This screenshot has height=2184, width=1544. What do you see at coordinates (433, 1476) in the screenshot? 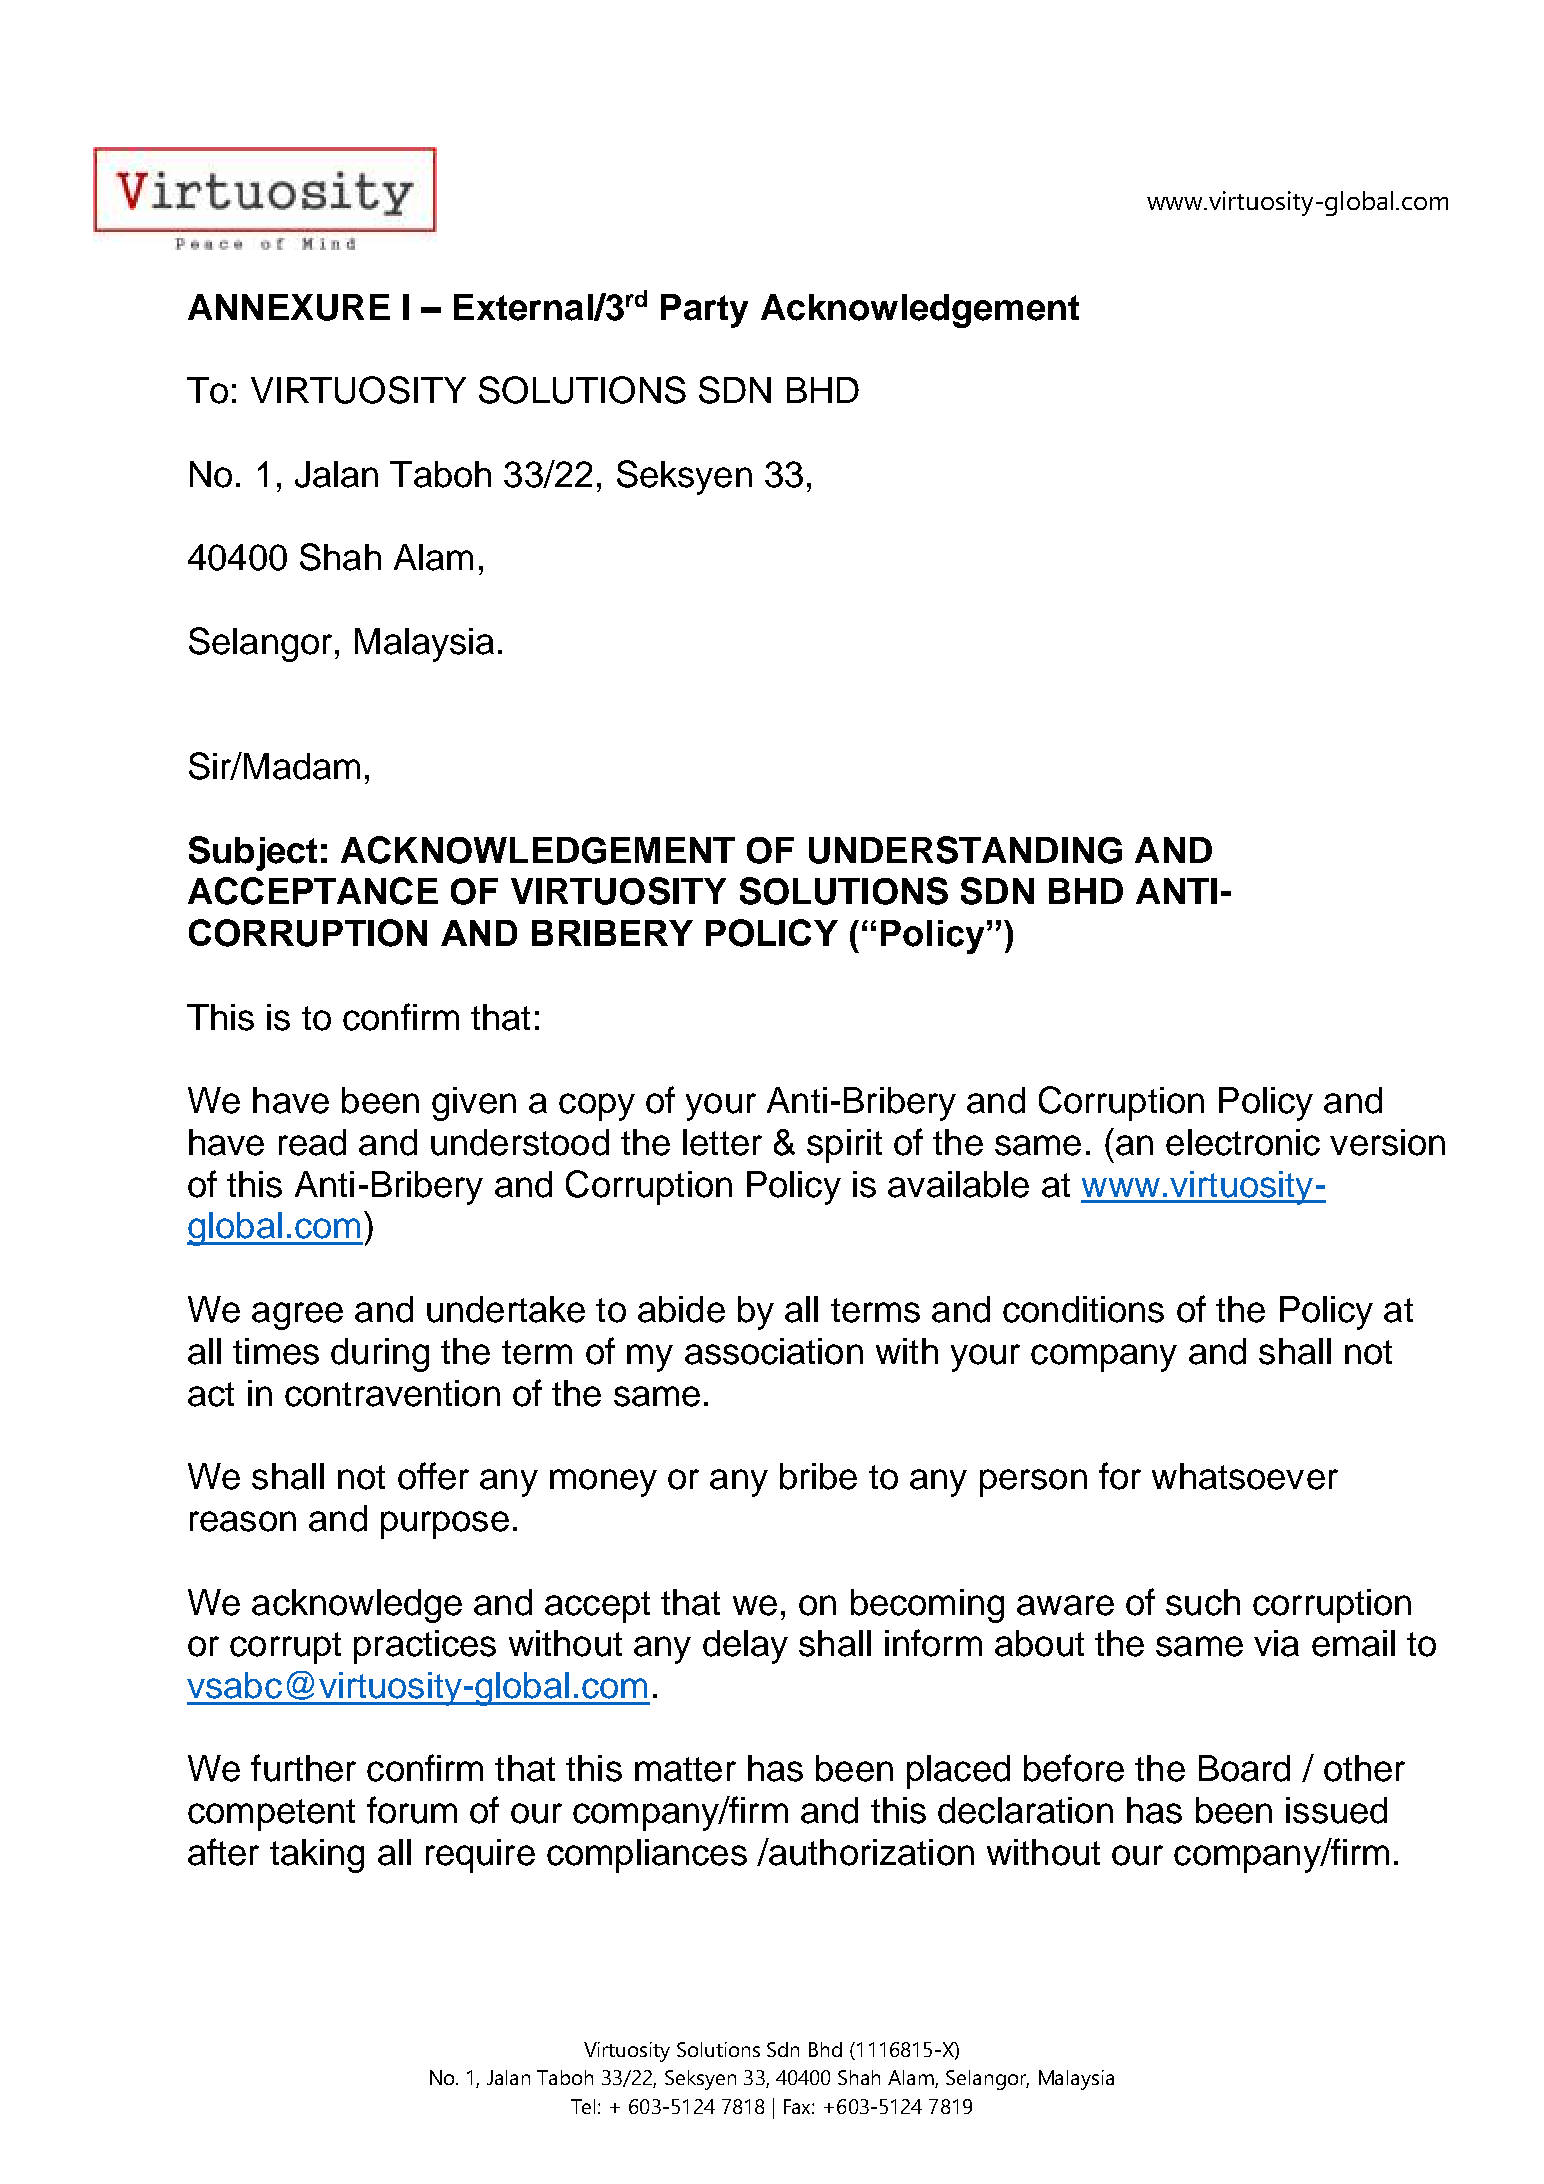
I see `offer` at bounding box center [433, 1476].
